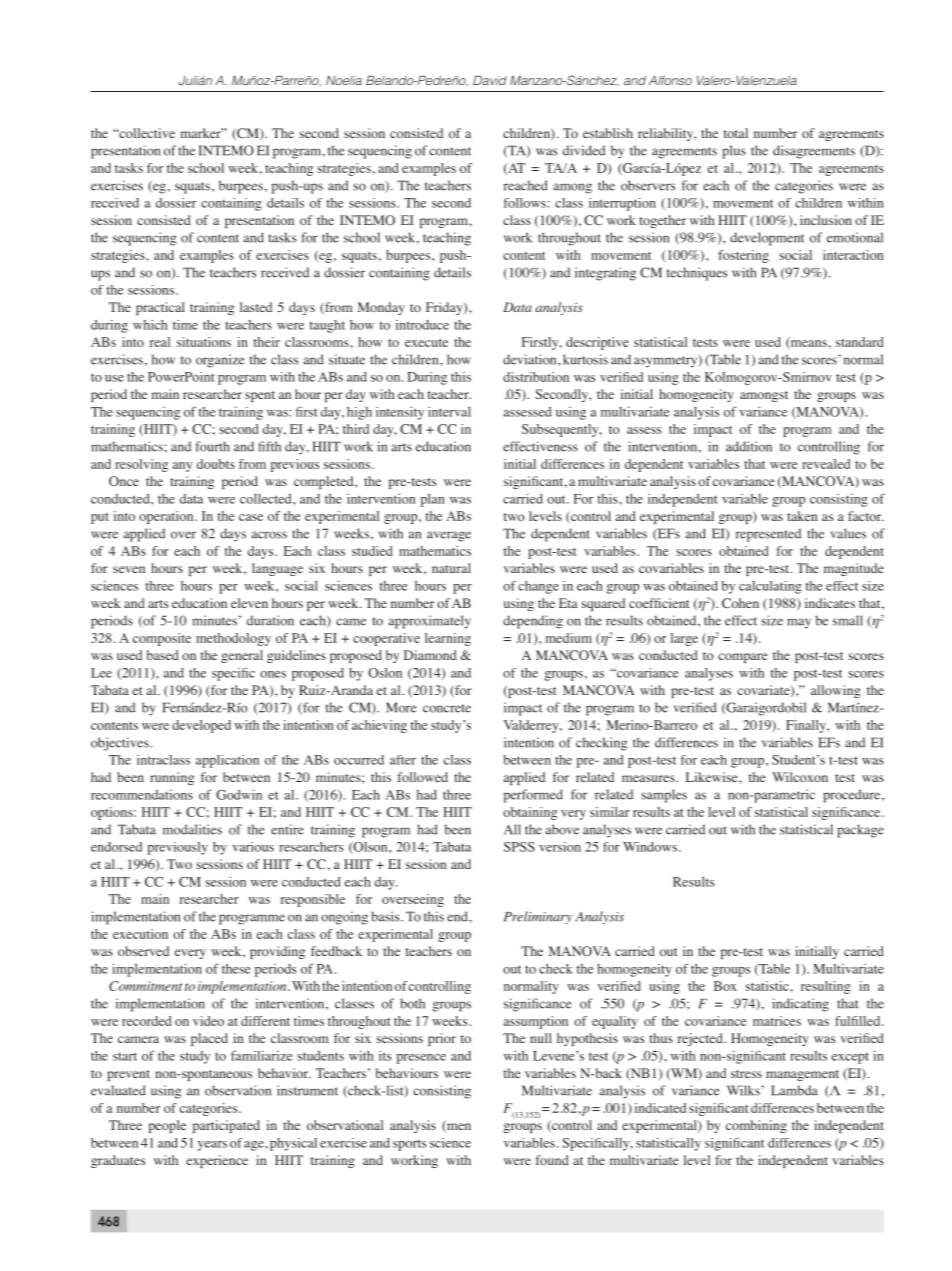 The width and height of the screenshot is (952, 1271). What do you see at coordinates (448, 639) in the screenshot?
I see `learning` at bounding box center [448, 639].
